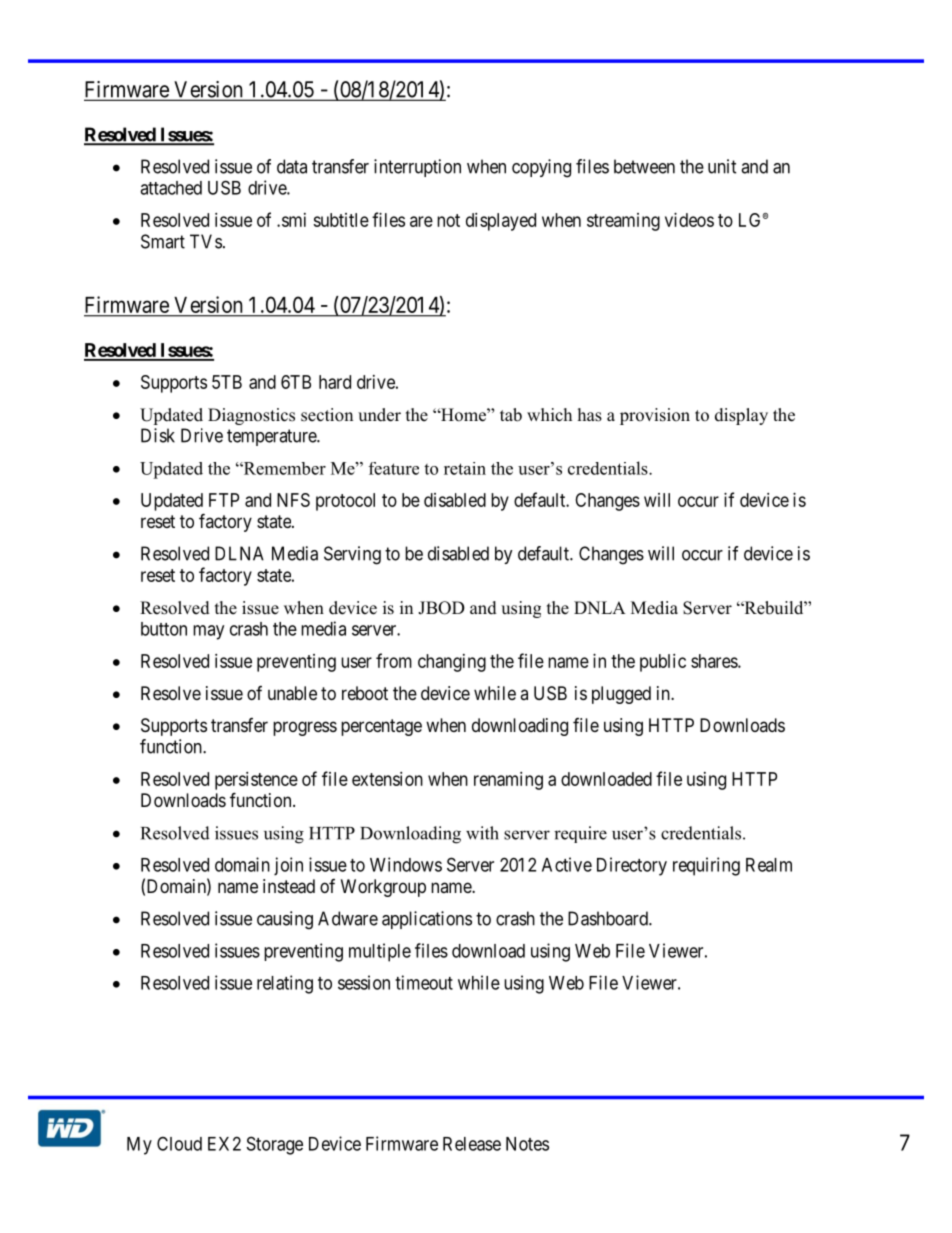 This screenshot has height=1233, width=952. I want to click on may, so click(208, 632).
